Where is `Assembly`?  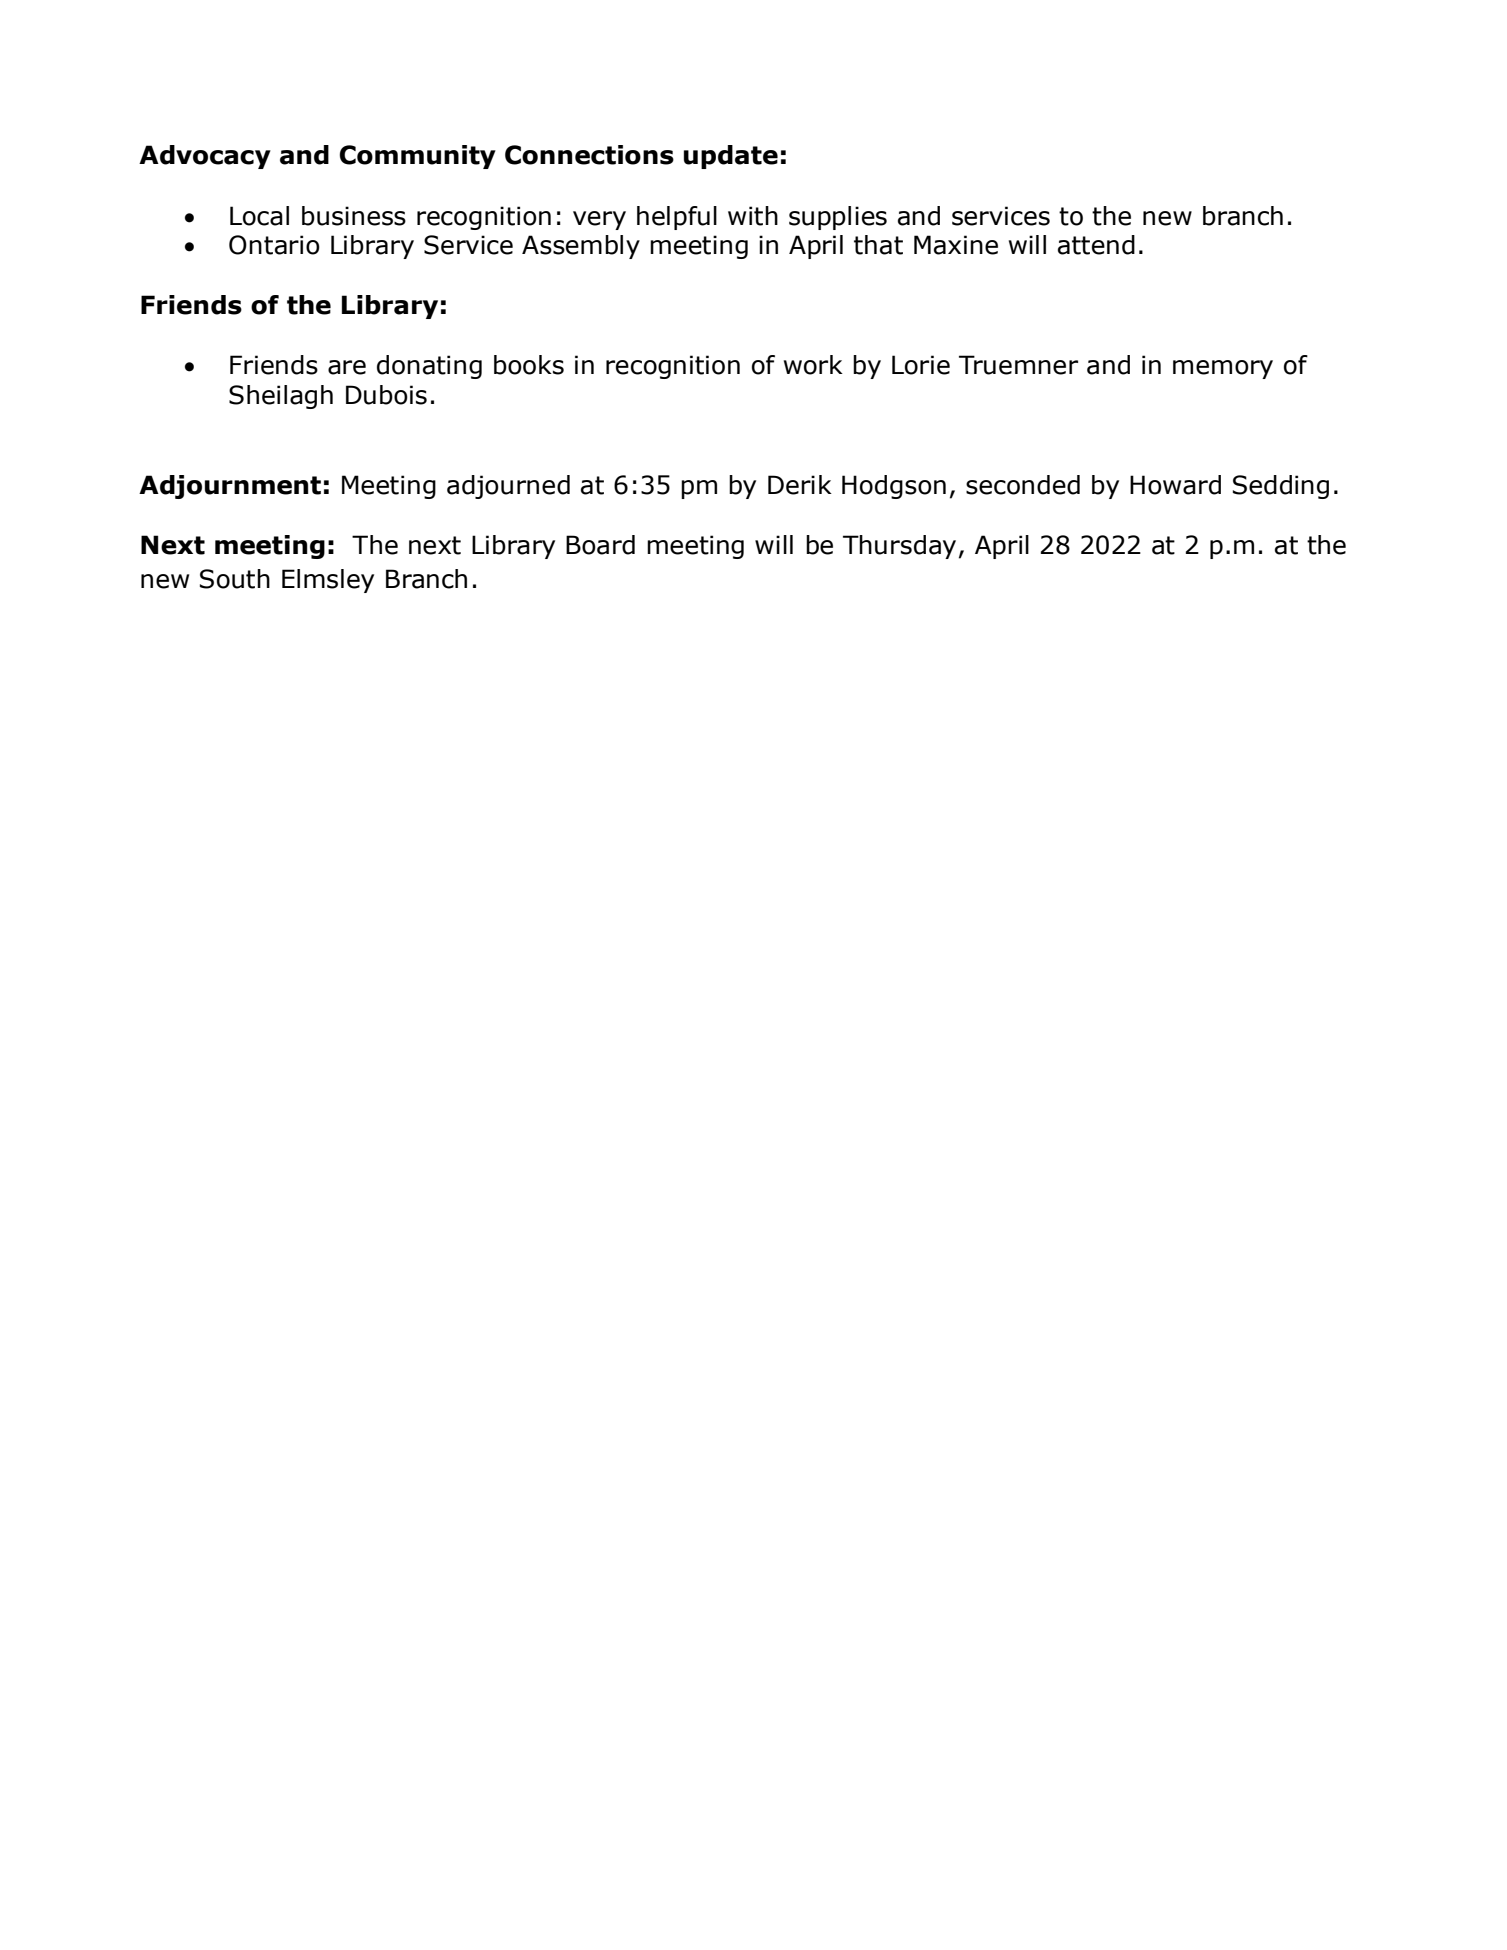 Assembly is located at coordinates (581, 247).
